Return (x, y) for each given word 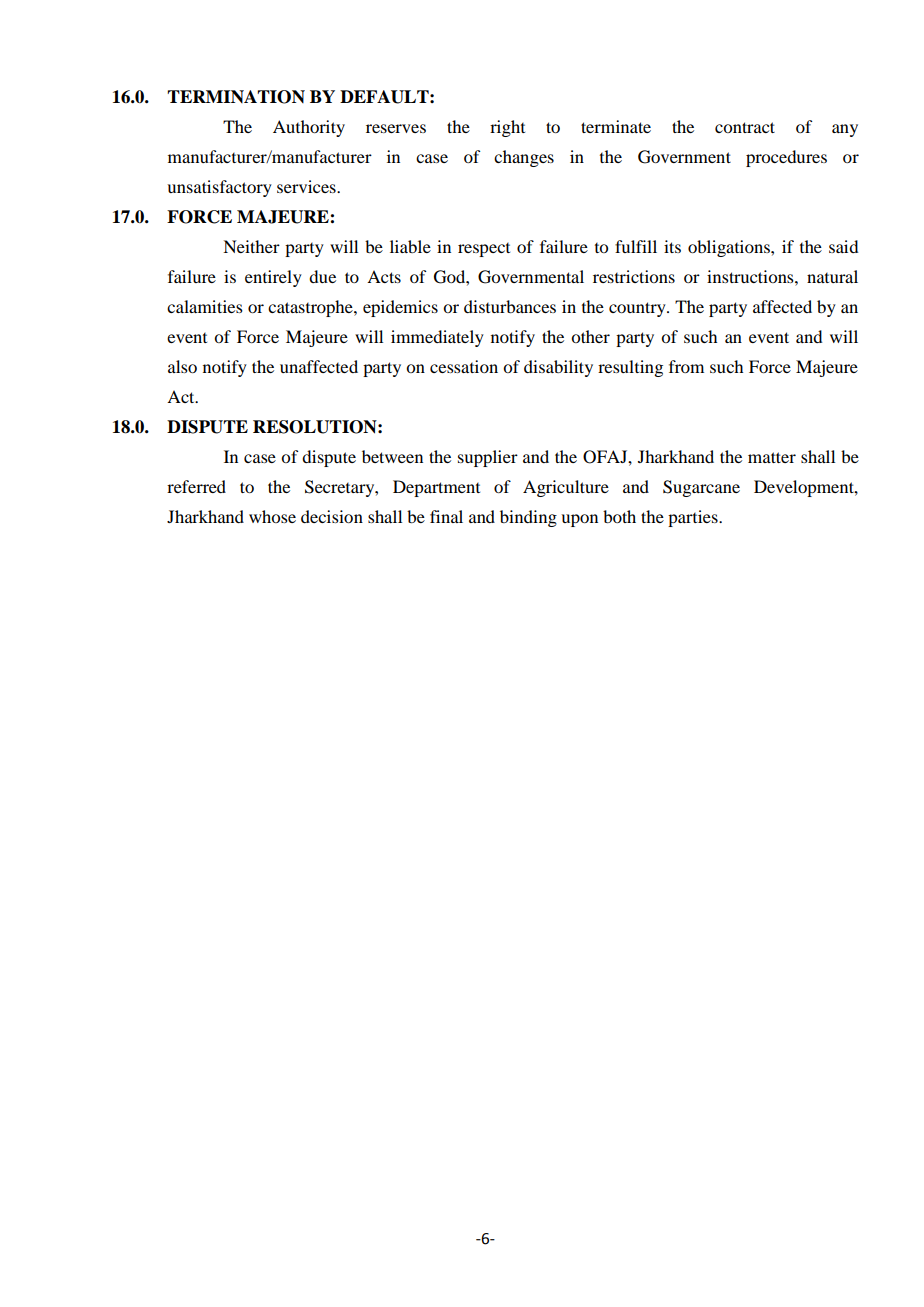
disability (558, 368)
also (182, 366)
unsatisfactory (219, 188)
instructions (751, 276)
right (507, 128)
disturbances (510, 306)
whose (272, 516)
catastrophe (311, 308)
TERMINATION (236, 97)
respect (484, 250)
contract (745, 127)
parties (694, 518)
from (686, 366)
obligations (730, 248)
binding (528, 518)
